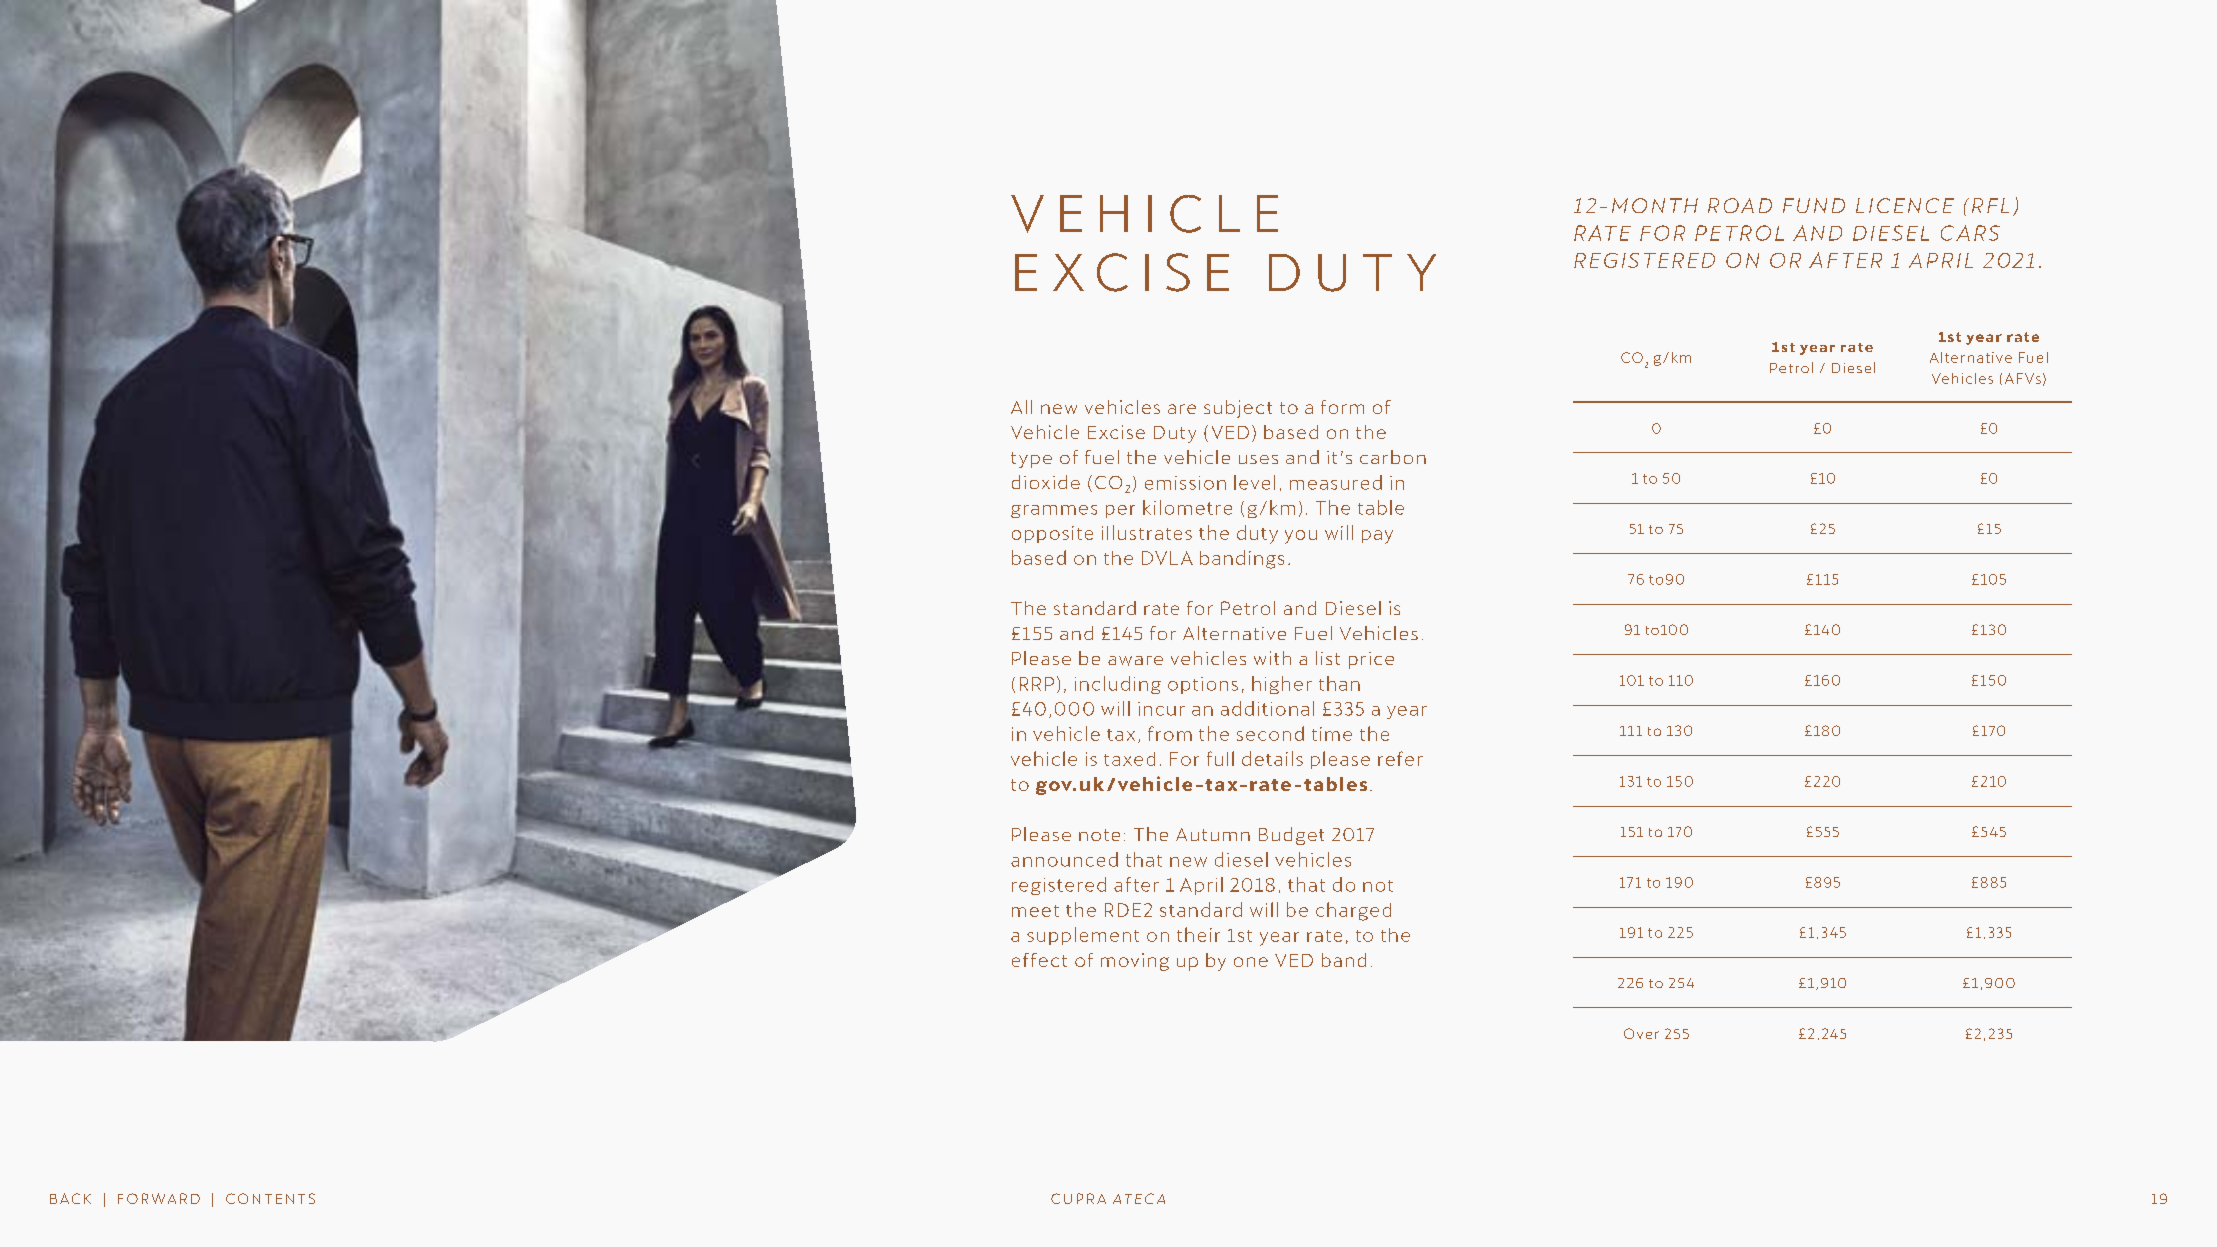 The image size is (2217, 1247). I want to click on form, so click(1342, 407).
